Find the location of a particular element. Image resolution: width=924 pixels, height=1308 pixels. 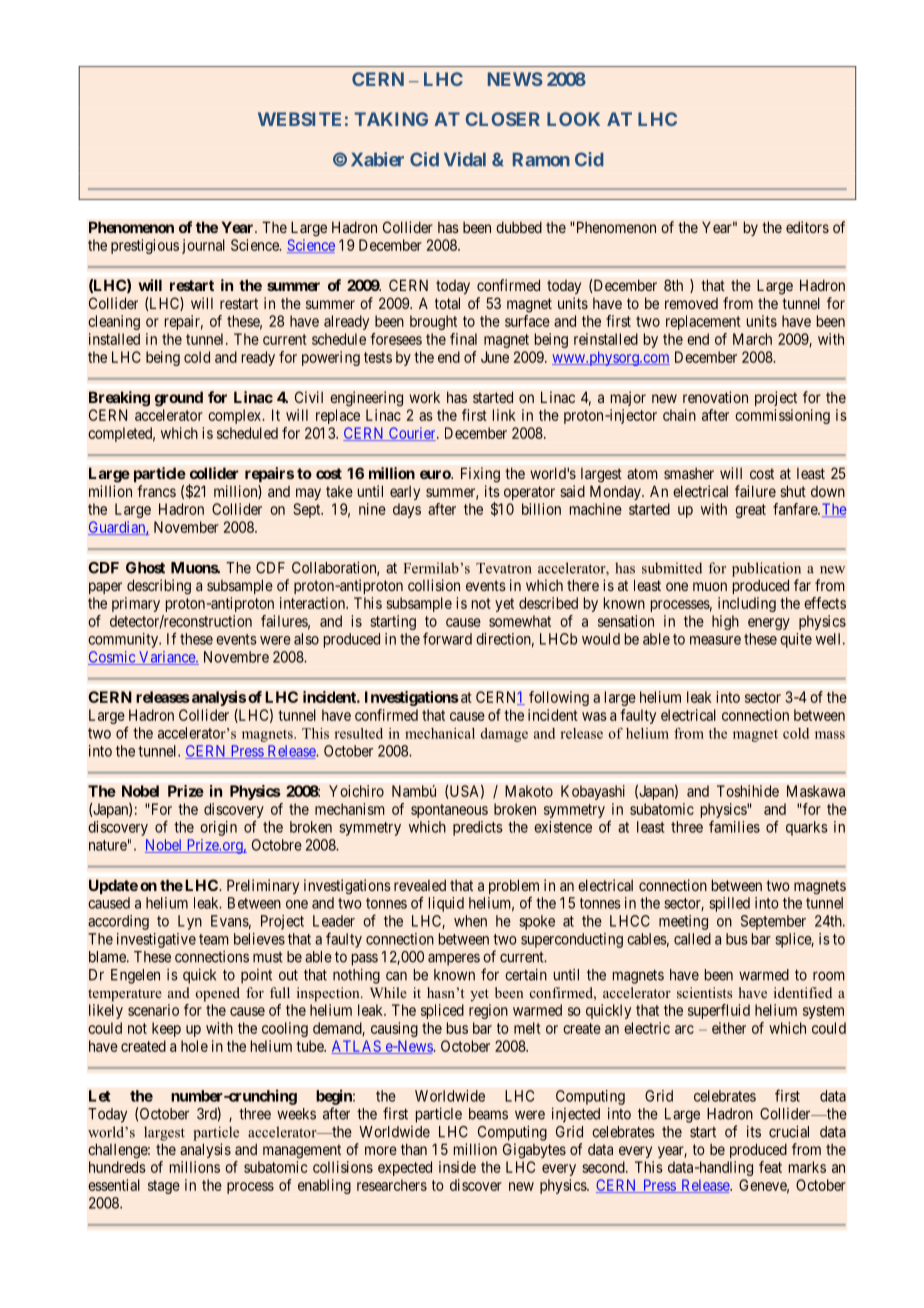

editors is located at coordinates (807, 227).
